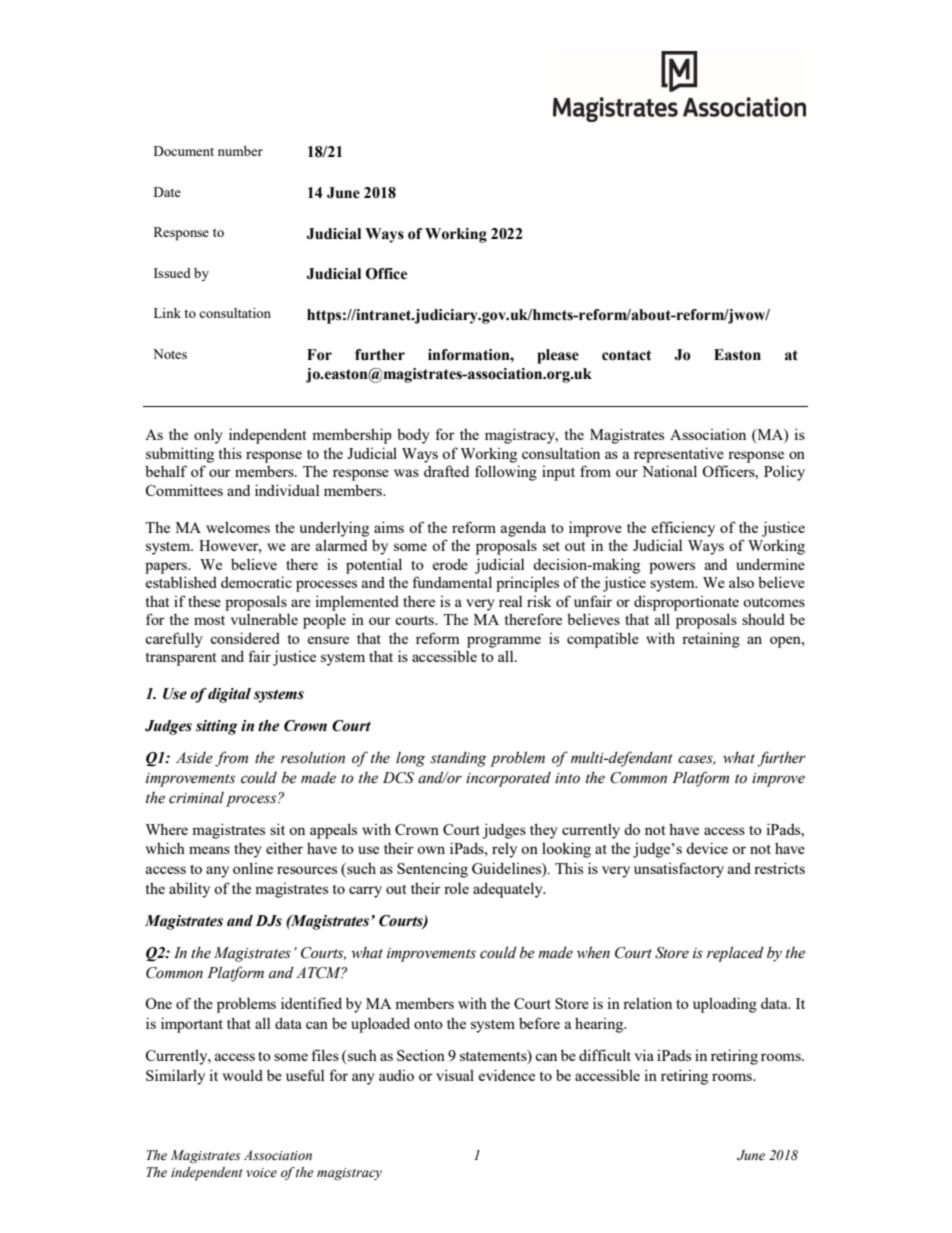 This document has height=1233, width=952. What do you see at coordinates (261, 1173) in the document?
I see `voice` at bounding box center [261, 1173].
